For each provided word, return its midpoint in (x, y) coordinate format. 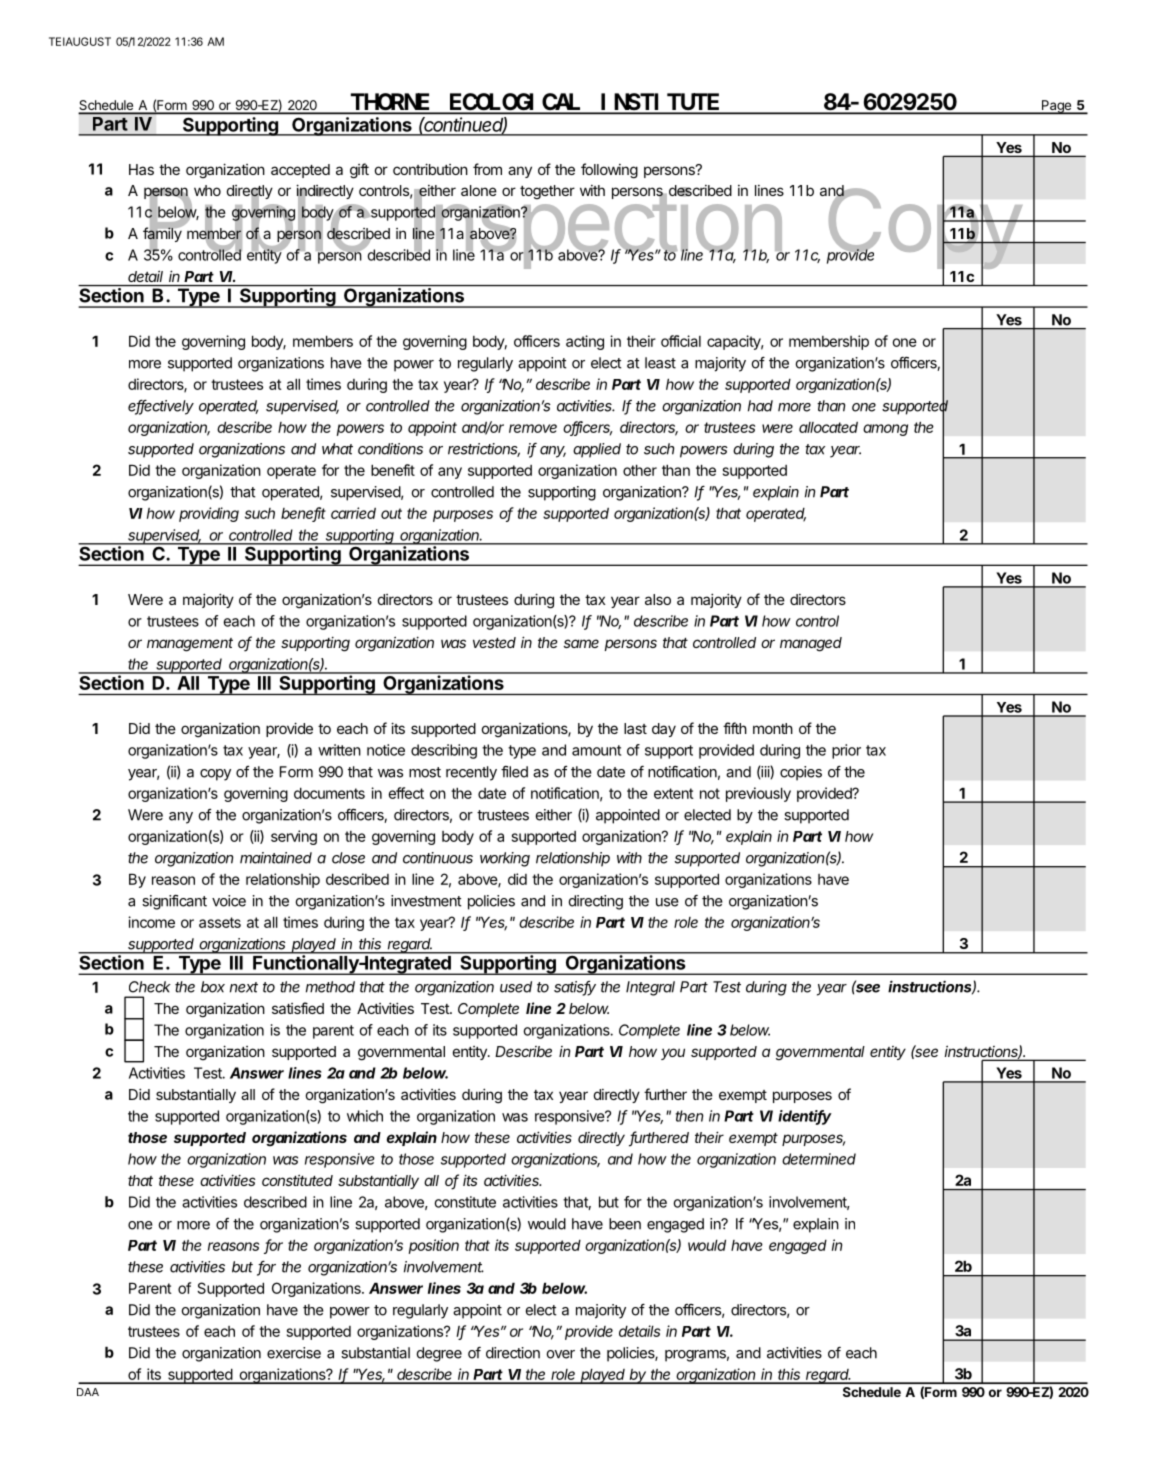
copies (801, 773)
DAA (88, 1392)
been (625, 1224)
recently (471, 773)
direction (513, 1353)
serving (294, 837)
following (609, 171)
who (207, 190)
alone (479, 190)
